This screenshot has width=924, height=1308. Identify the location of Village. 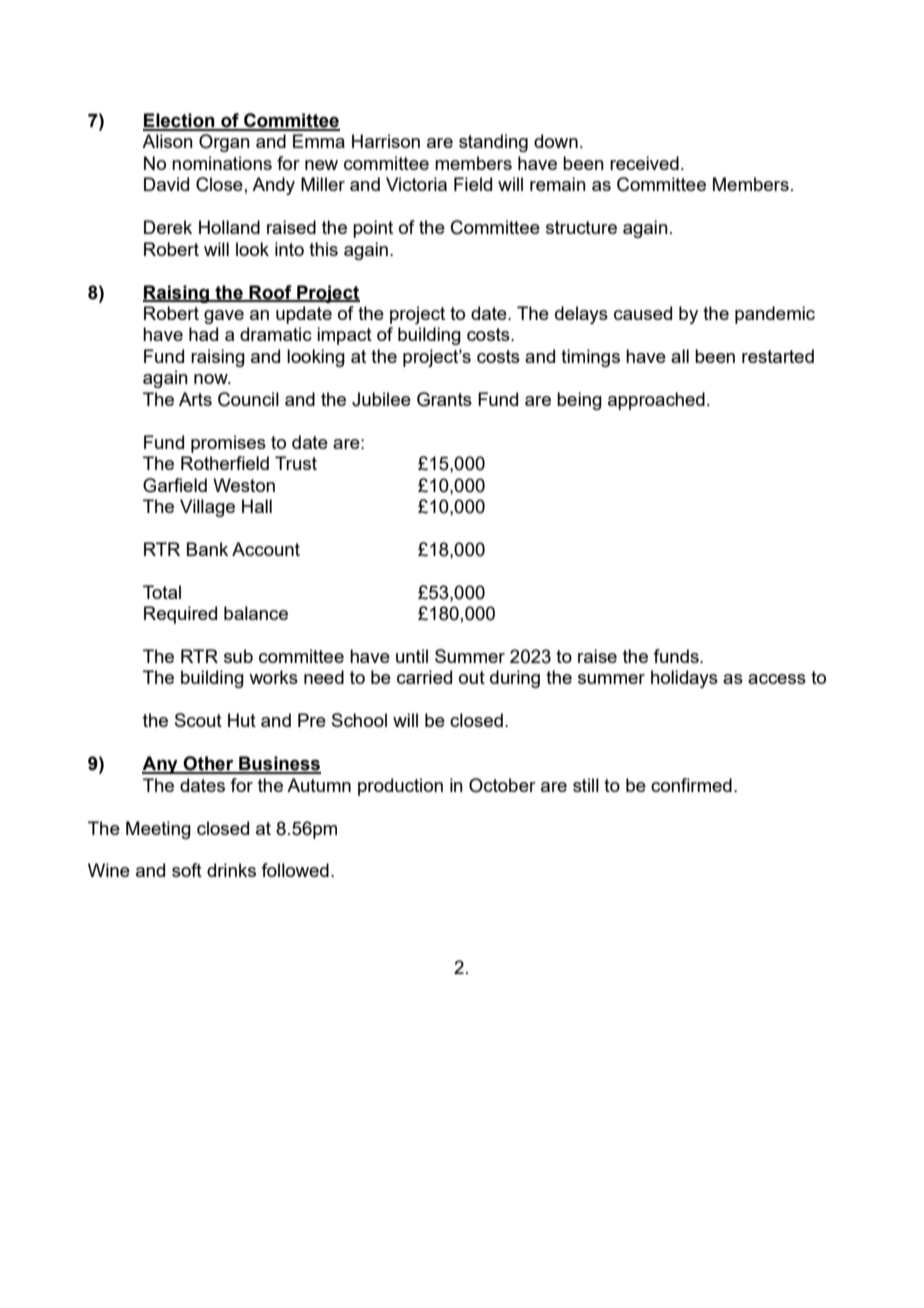
(207, 508).
